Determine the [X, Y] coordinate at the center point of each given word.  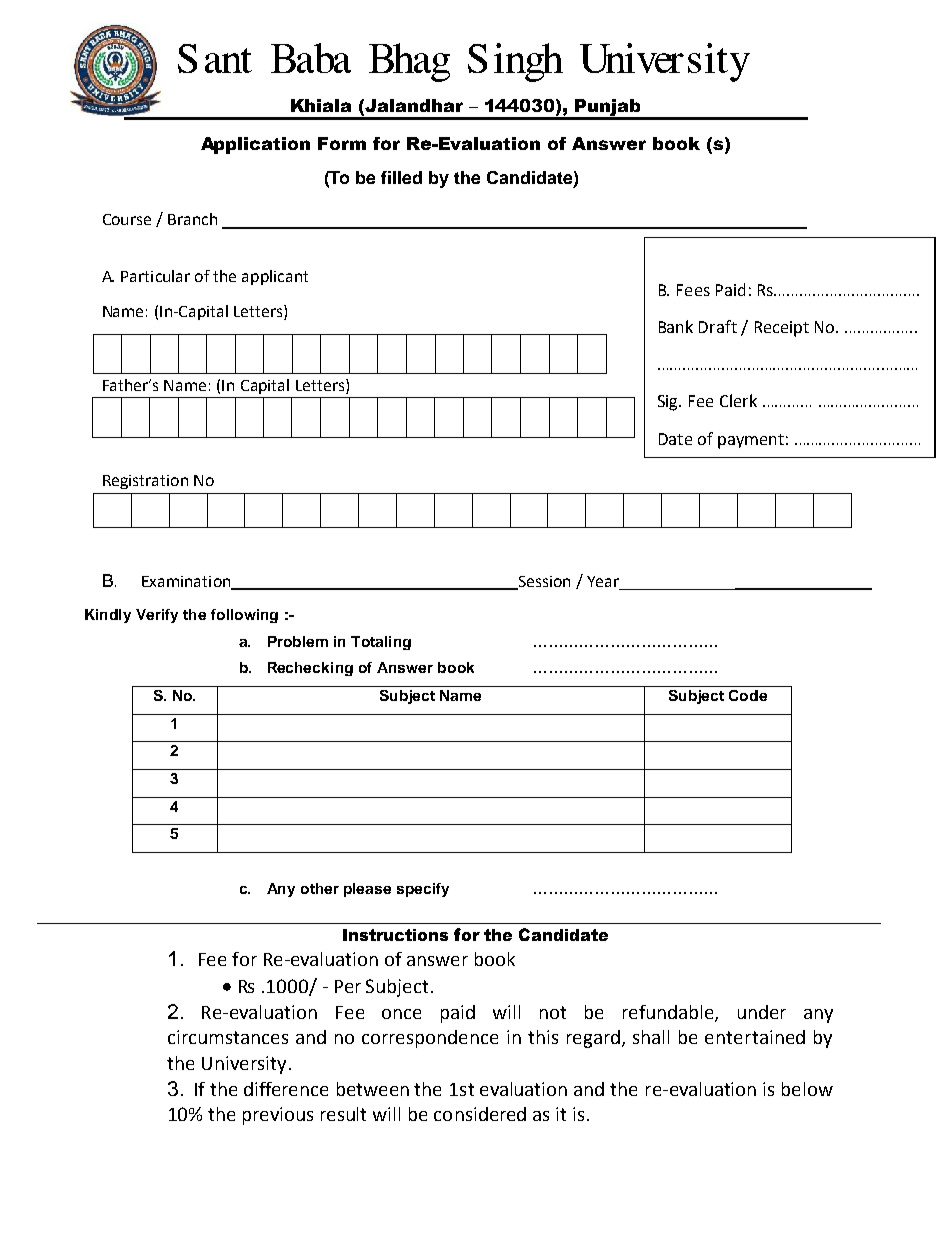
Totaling [381, 643]
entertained [755, 1037]
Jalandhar [414, 105]
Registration [145, 482]
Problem [298, 641]
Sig [669, 403]
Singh [515, 62]
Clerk [738, 400]
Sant [215, 58]
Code [748, 695]
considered [480, 1114]
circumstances [228, 1037]
